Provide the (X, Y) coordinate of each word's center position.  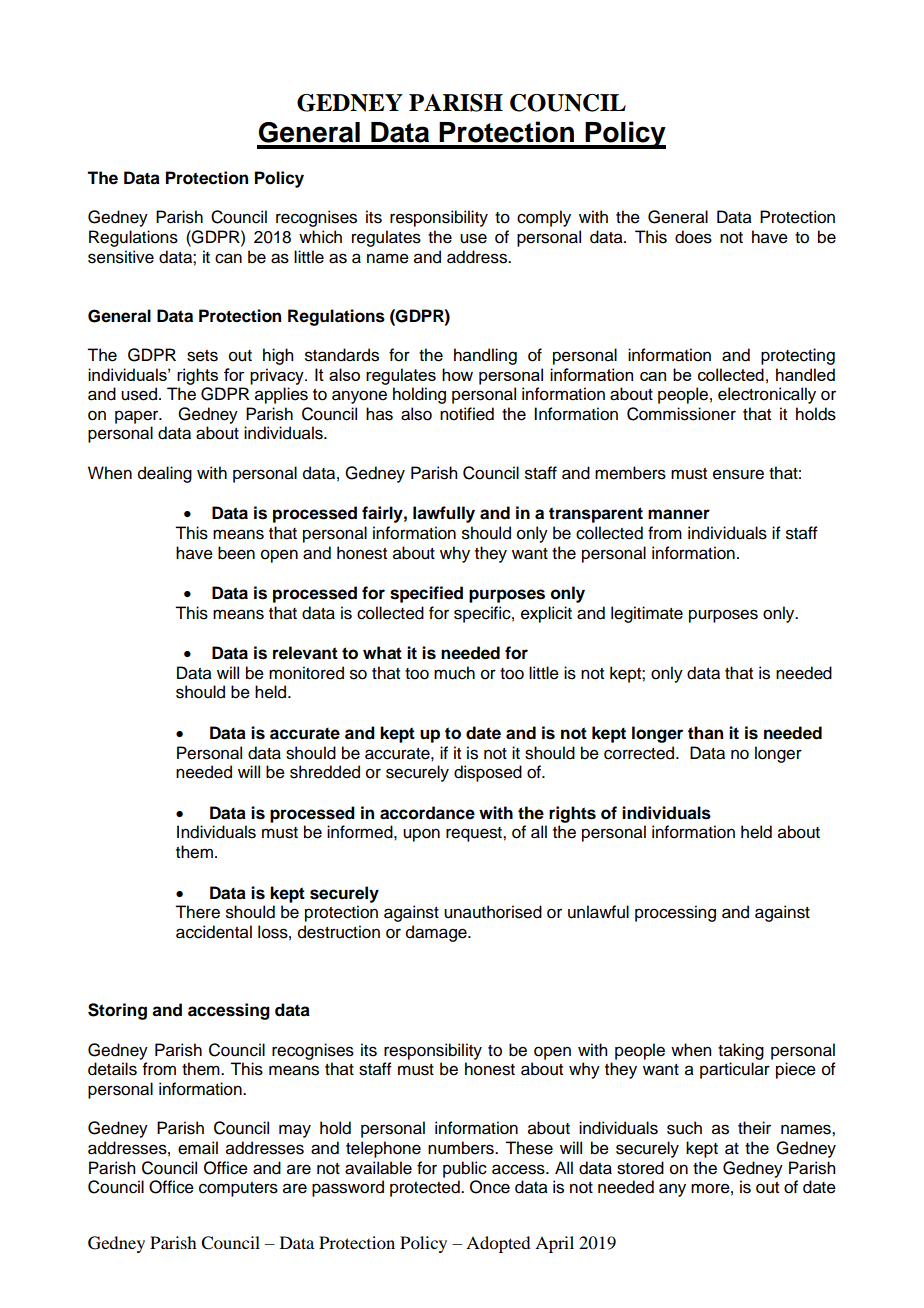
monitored (306, 673)
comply (544, 218)
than (705, 733)
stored (640, 1168)
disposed (488, 773)
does (693, 237)
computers (238, 1189)
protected (426, 1188)
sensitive (121, 257)
